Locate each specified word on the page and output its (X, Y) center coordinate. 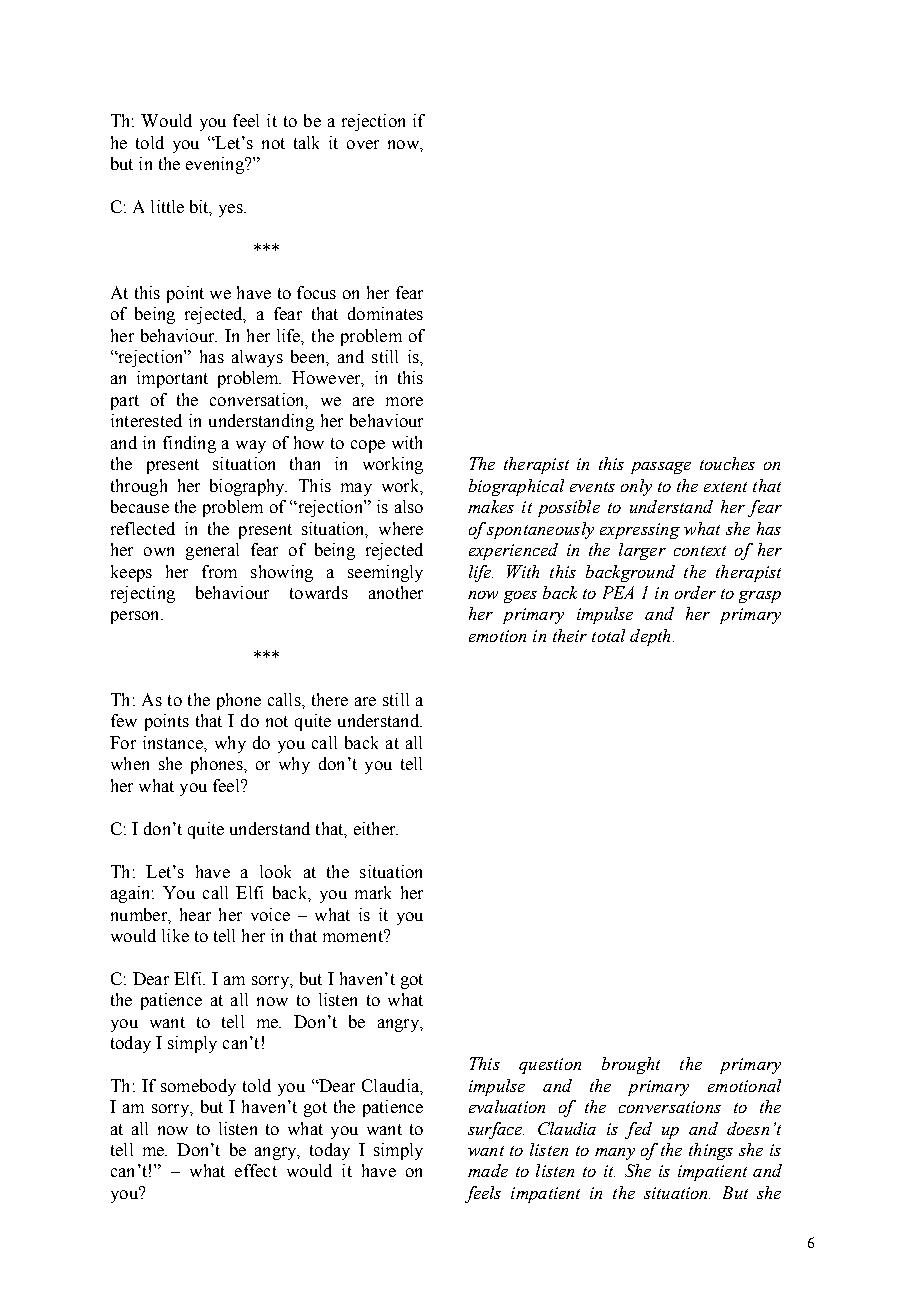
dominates (385, 313)
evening (216, 165)
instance (174, 742)
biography (248, 487)
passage (661, 468)
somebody (198, 1087)
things (711, 1151)
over (363, 144)
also (409, 506)
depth (650, 637)
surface (496, 1130)
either (376, 828)
